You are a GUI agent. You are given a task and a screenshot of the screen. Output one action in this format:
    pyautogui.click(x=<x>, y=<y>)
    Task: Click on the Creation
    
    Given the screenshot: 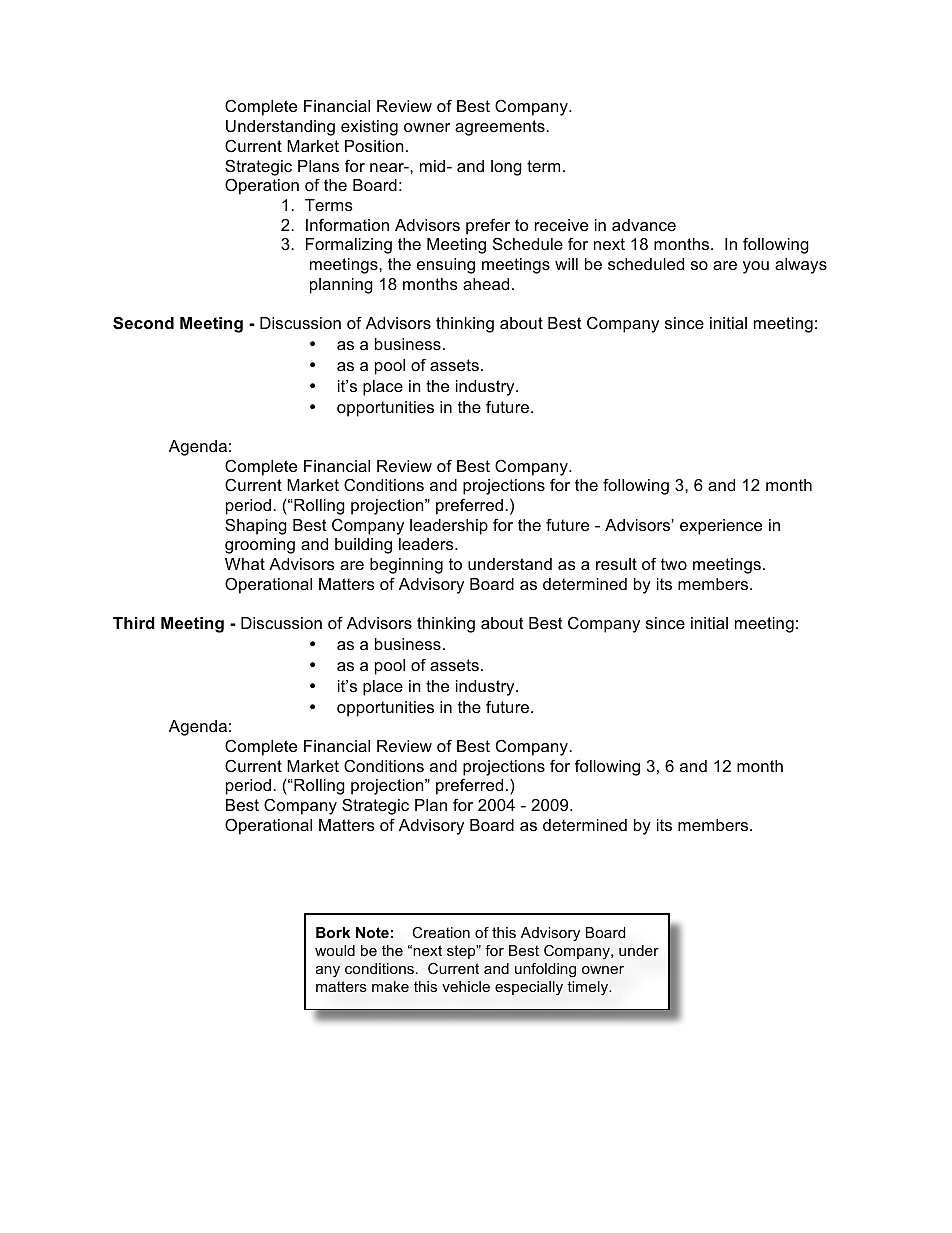 What is the action you would take?
    pyautogui.click(x=441, y=932)
